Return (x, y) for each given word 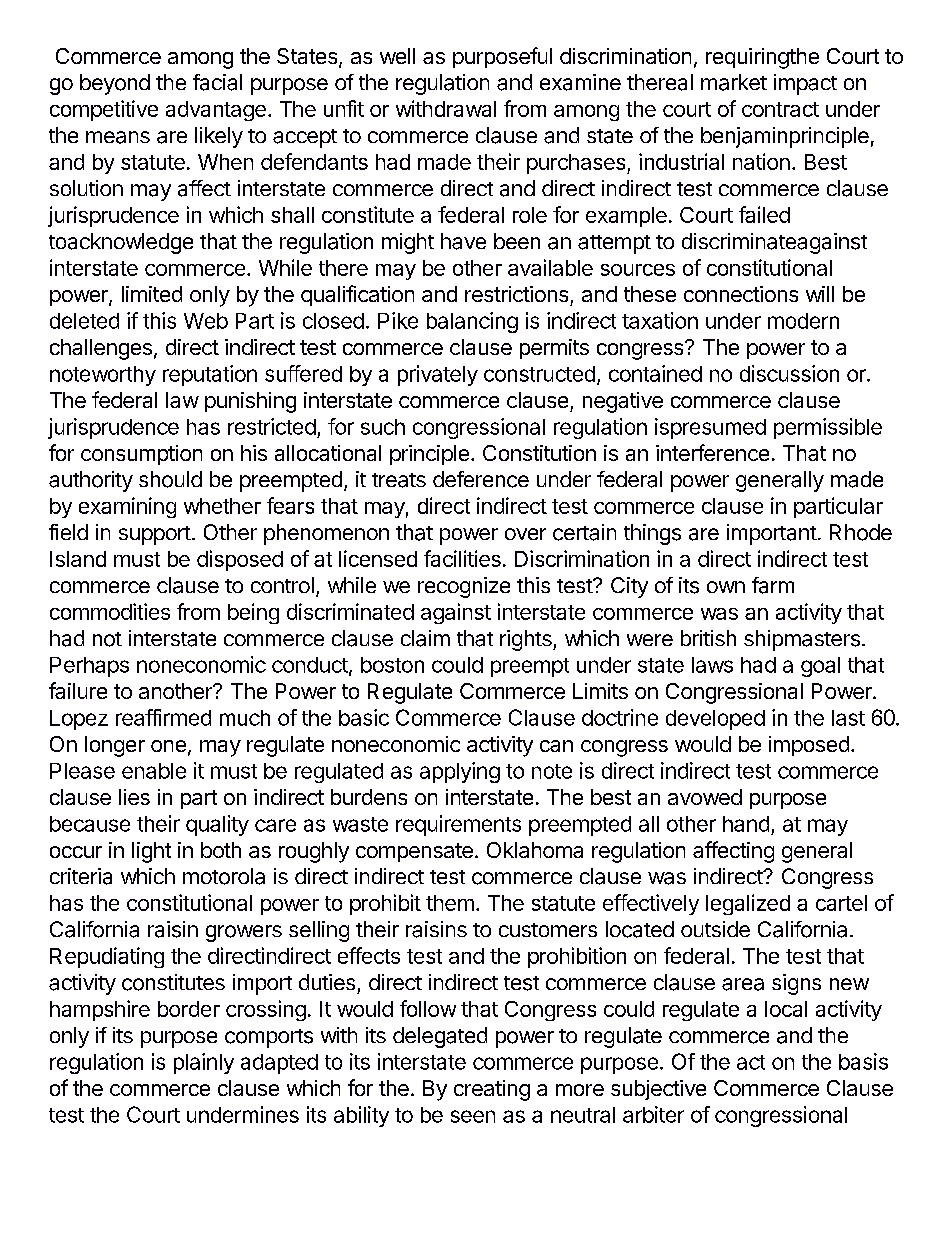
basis (863, 1061)
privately (438, 375)
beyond (115, 84)
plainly (204, 1063)
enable (154, 771)
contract (780, 109)
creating (492, 1090)
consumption (141, 455)
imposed (809, 746)
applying (460, 772)
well (397, 56)
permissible (828, 428)
